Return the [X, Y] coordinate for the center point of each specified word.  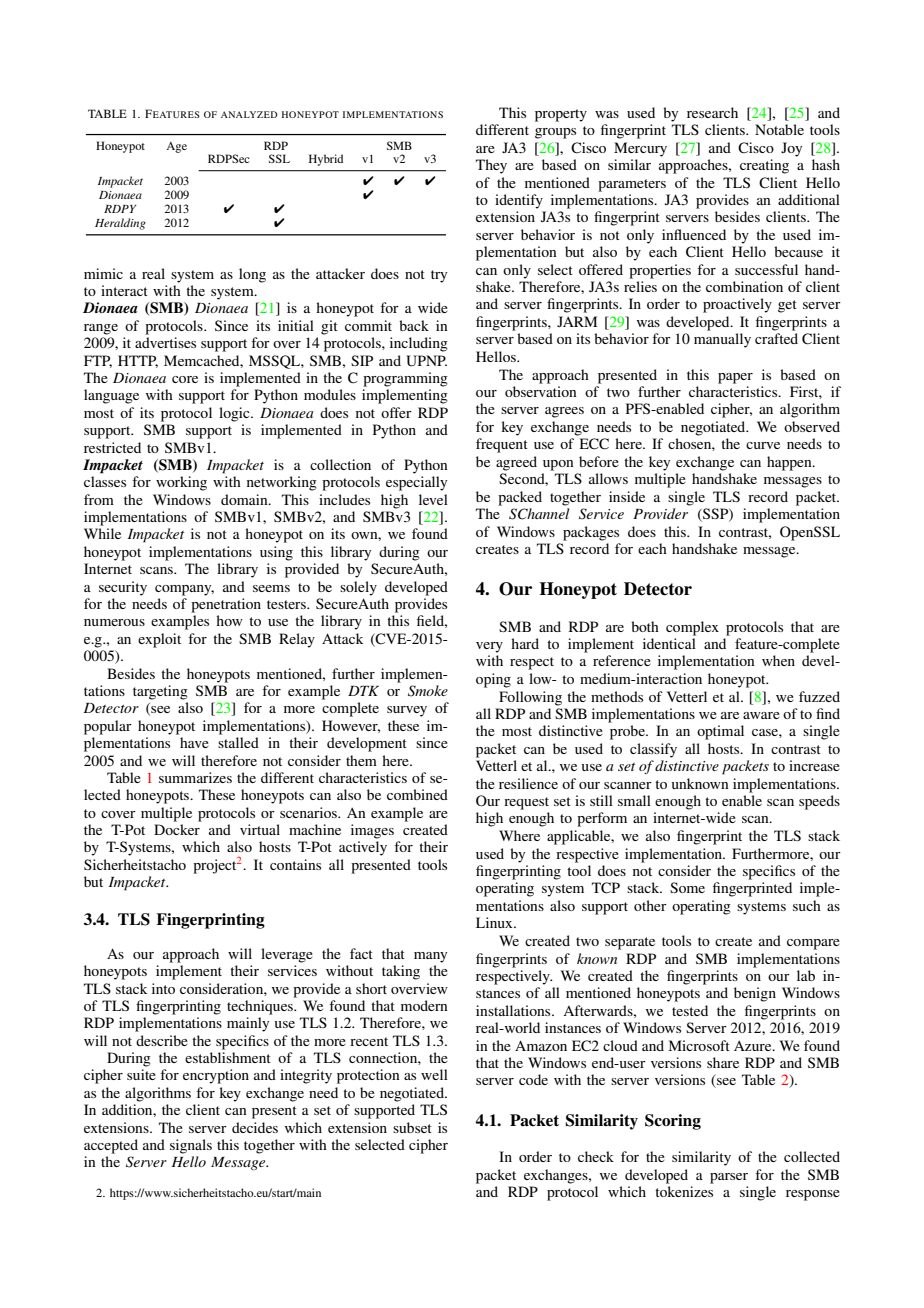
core [185, 379]
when [778, 660]
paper [735, 378]
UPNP [426, 361]
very [489, 647]
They [491, 166]
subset [412, 1127]
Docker [177, 829]
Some [687, 887]
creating [764, 166]
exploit [159, 640]
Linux [495, 922]
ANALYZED [249, 114]
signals [191, 1146]
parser [729, 1178]
